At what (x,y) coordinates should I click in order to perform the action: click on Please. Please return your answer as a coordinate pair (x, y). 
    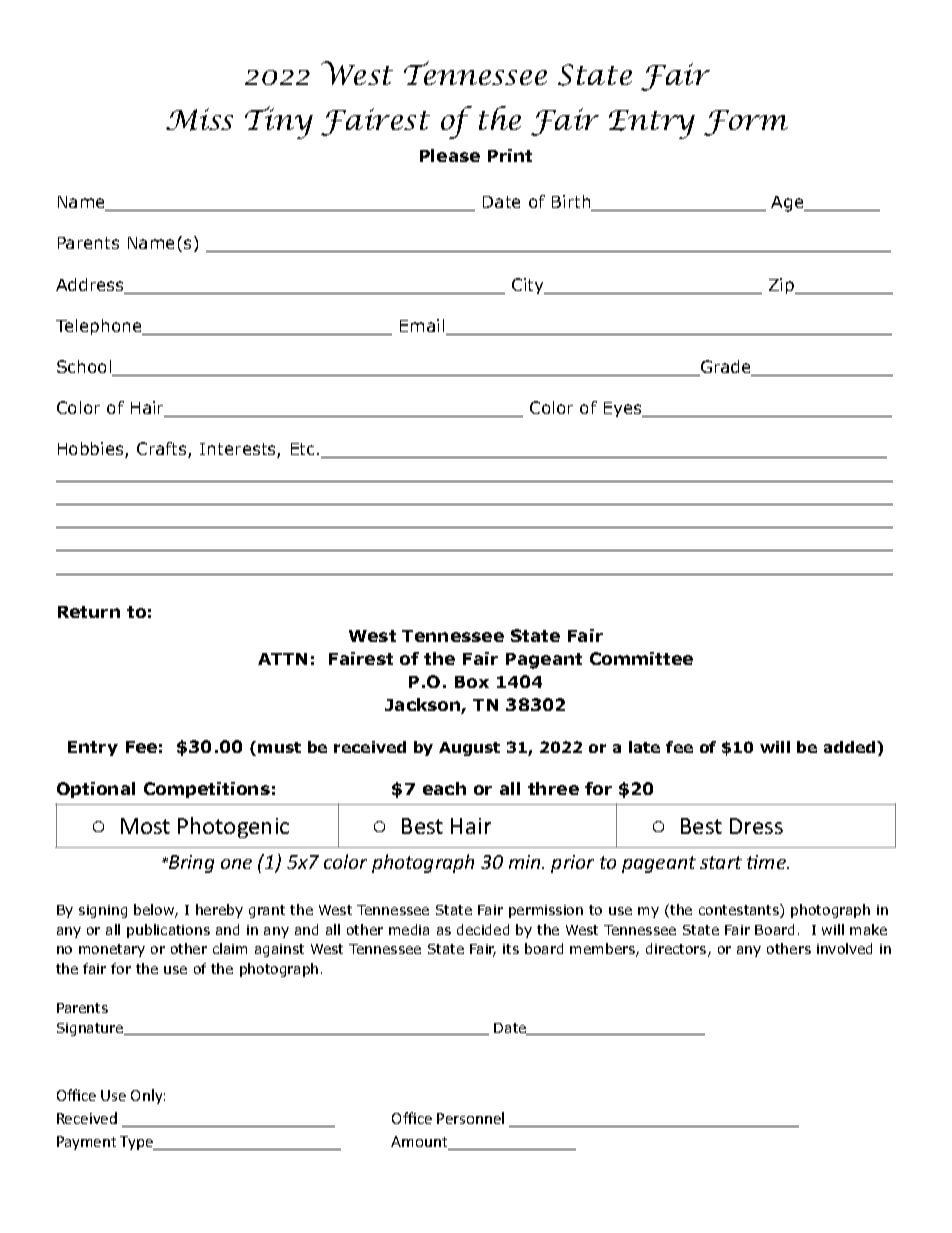
    Looking at the image, I should click on (450, 155).
